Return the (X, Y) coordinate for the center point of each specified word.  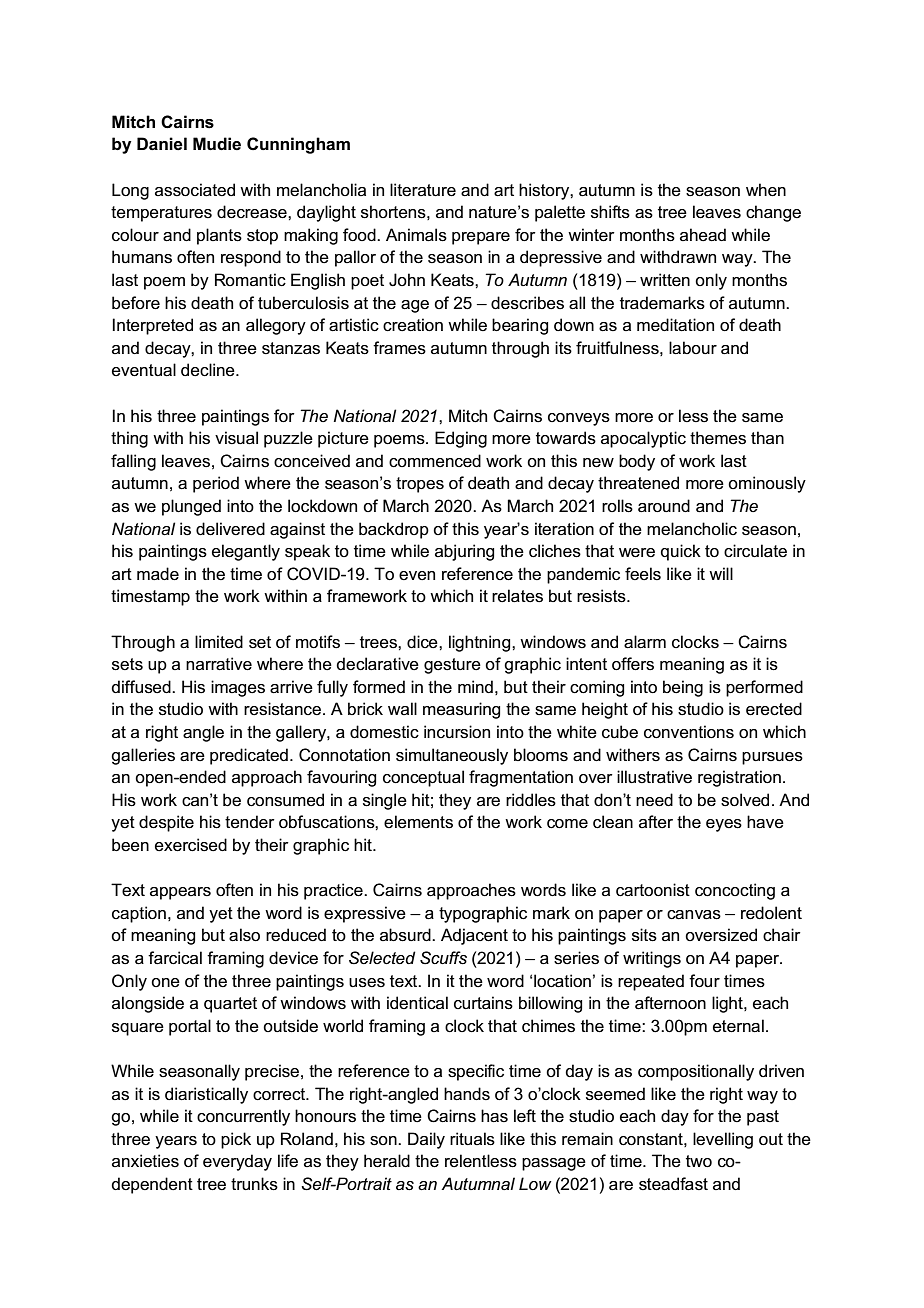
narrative (219, 664)
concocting (735, 891)
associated (195, 190)
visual (236, 438)
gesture (452, 666)
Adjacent (474, 936)
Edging (461, 439)
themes (718, 438)
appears (180, 893)
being (683, 688)
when (766, 190)
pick (236, 1140)
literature (423, 190)
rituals (472, 1139)
